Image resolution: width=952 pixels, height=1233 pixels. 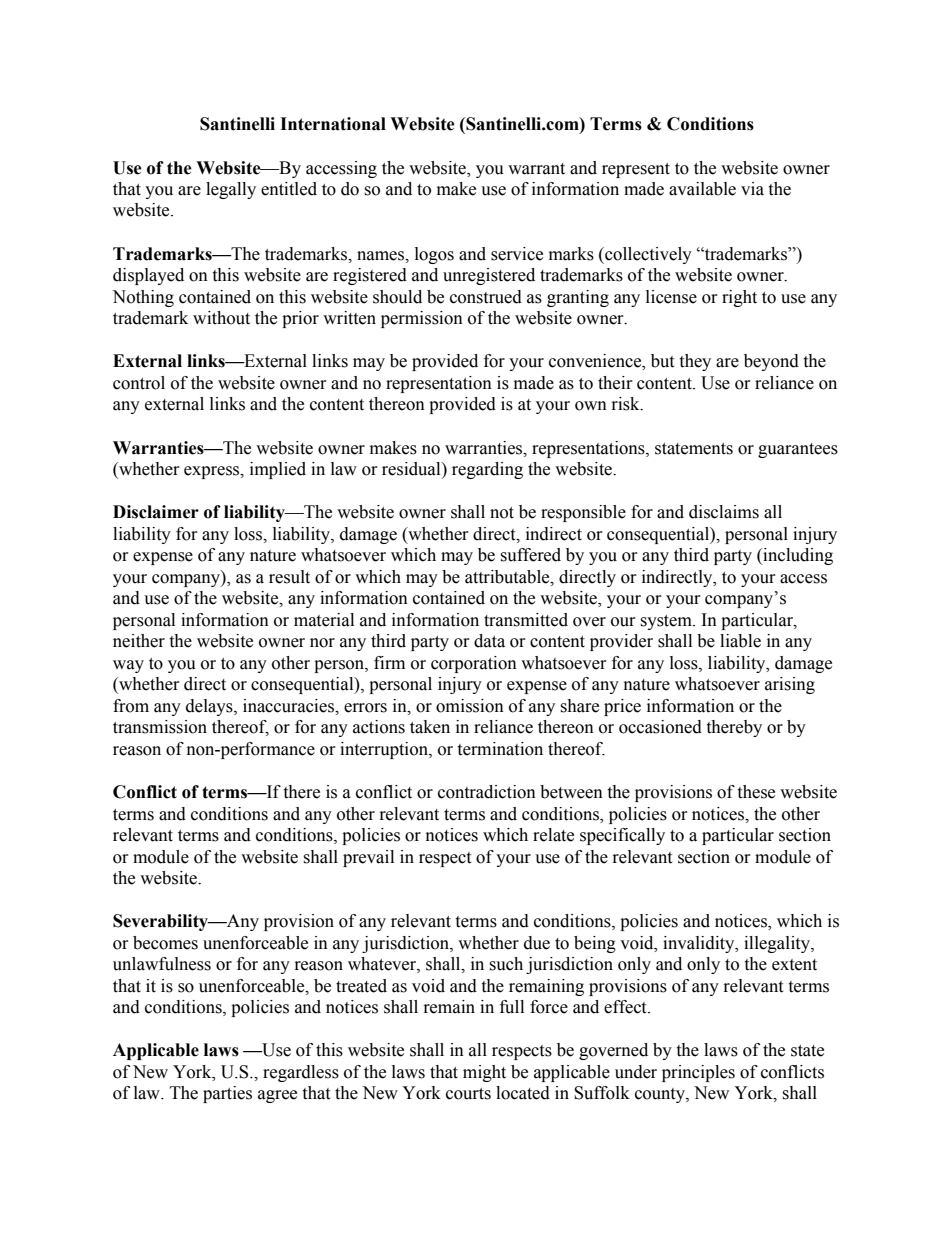 I want to click on available, so click(x=702, y=189).
